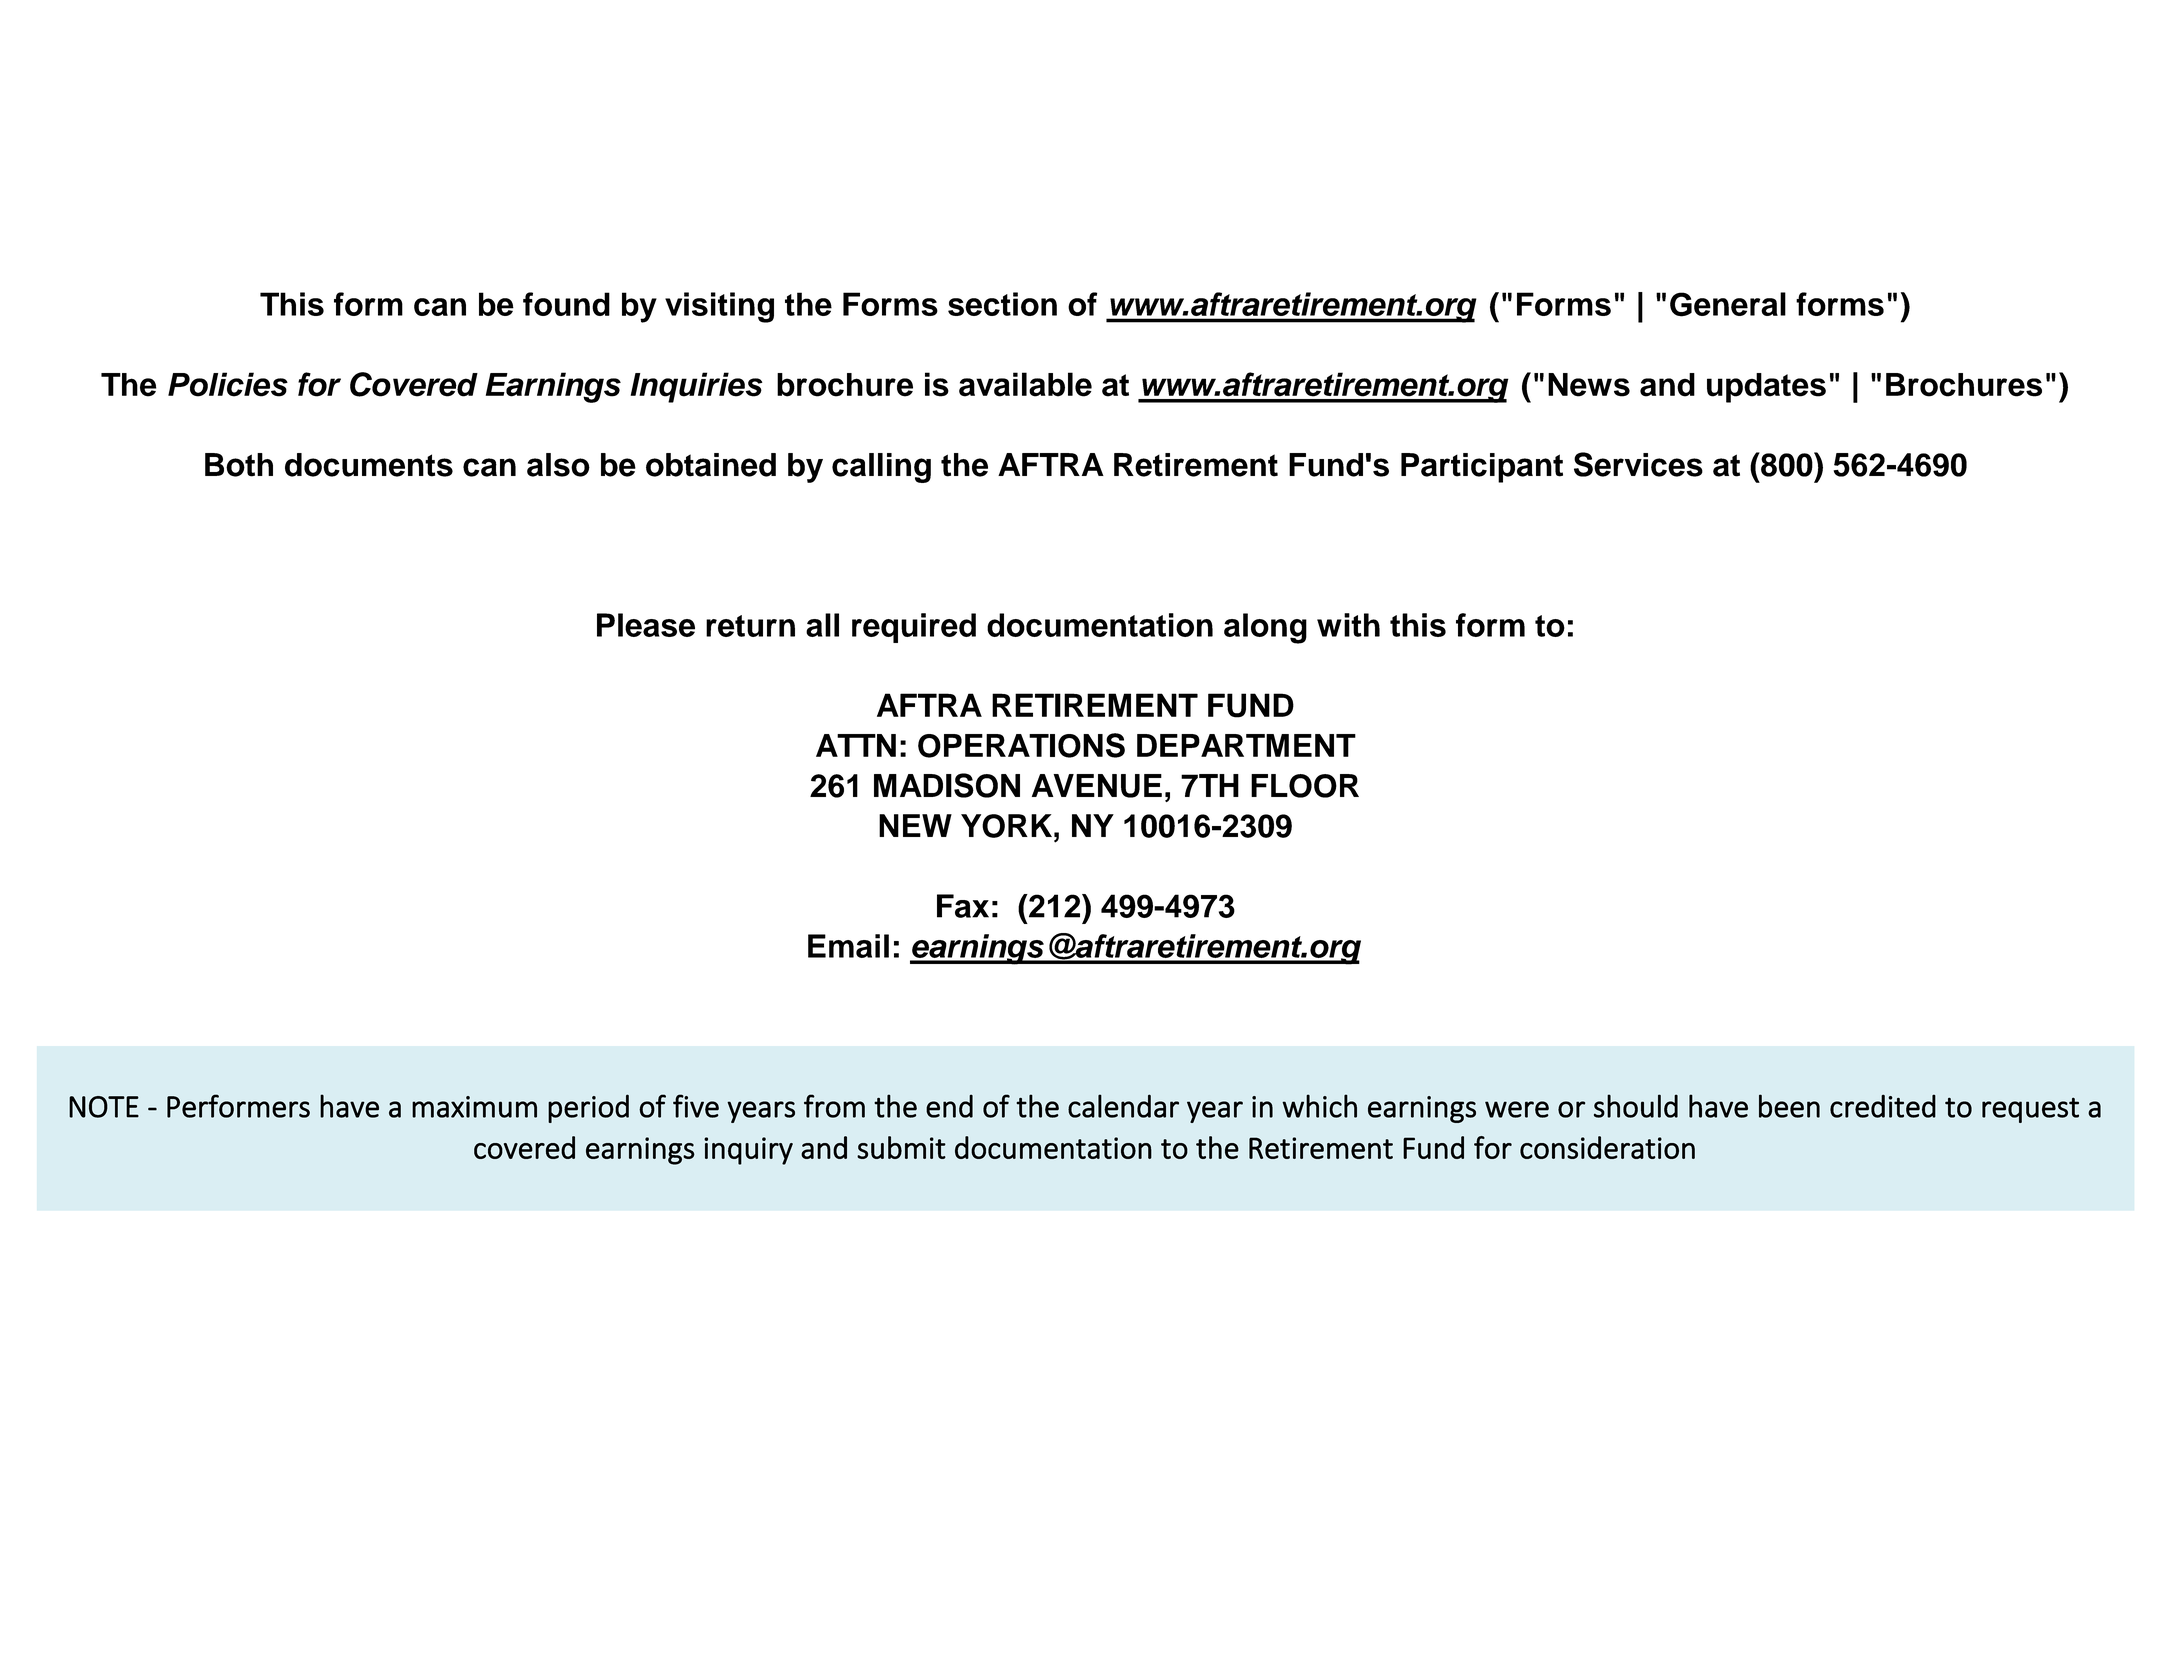 The image size is (2170, 1677). I want to click on AVENUE, so click(1097, 786).
